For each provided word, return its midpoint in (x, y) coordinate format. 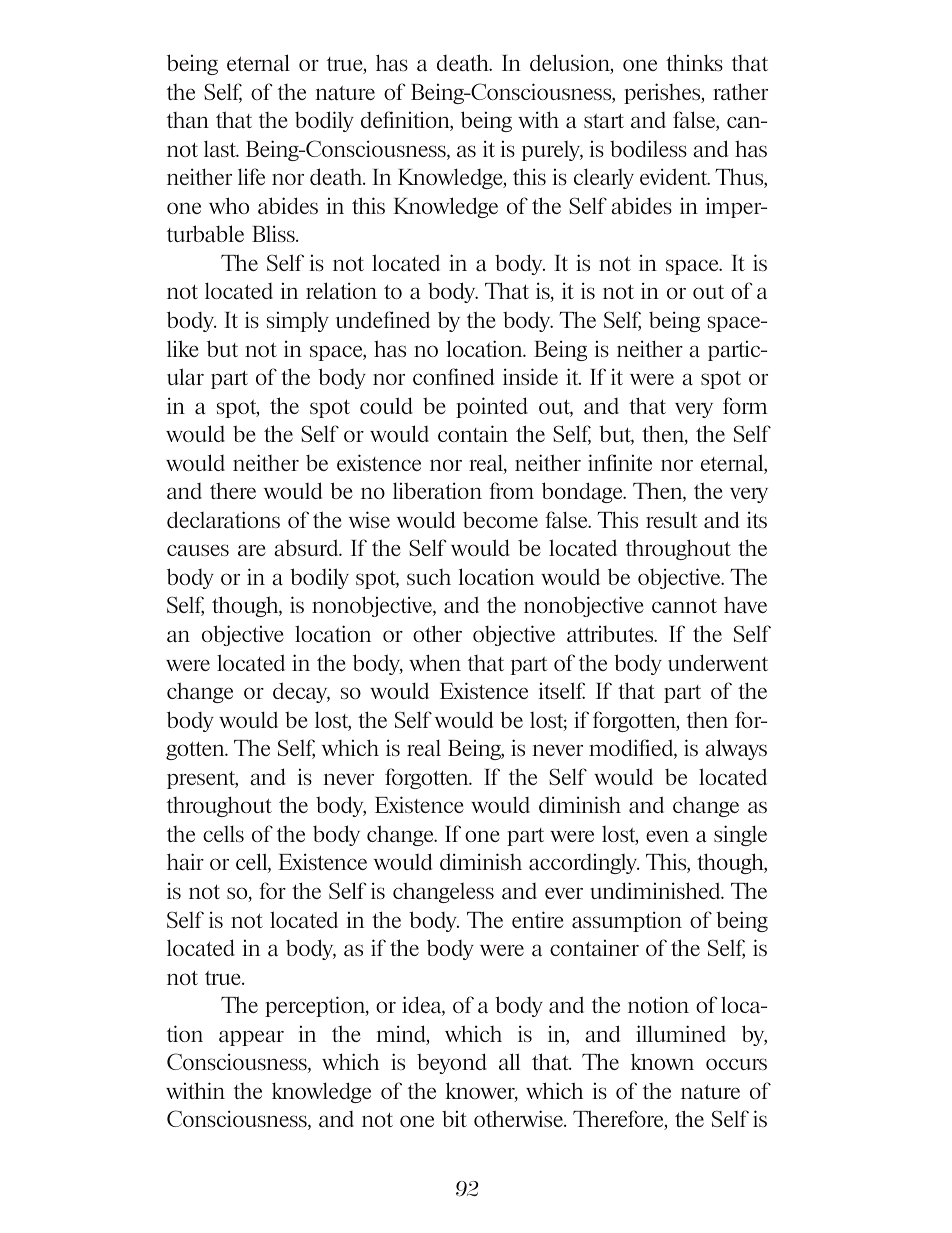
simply (298, 321)
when (435, 662)
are (252, 550)
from (511, 490)
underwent (718, 662)
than (188, 120)
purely (552, 151)
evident (675, 176)
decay (301, 692)
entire (538, 919)
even (667, 836)
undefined (383, 319)
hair (185, 862)
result (672, 519)
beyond (452, 1063)
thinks (694, 62)
